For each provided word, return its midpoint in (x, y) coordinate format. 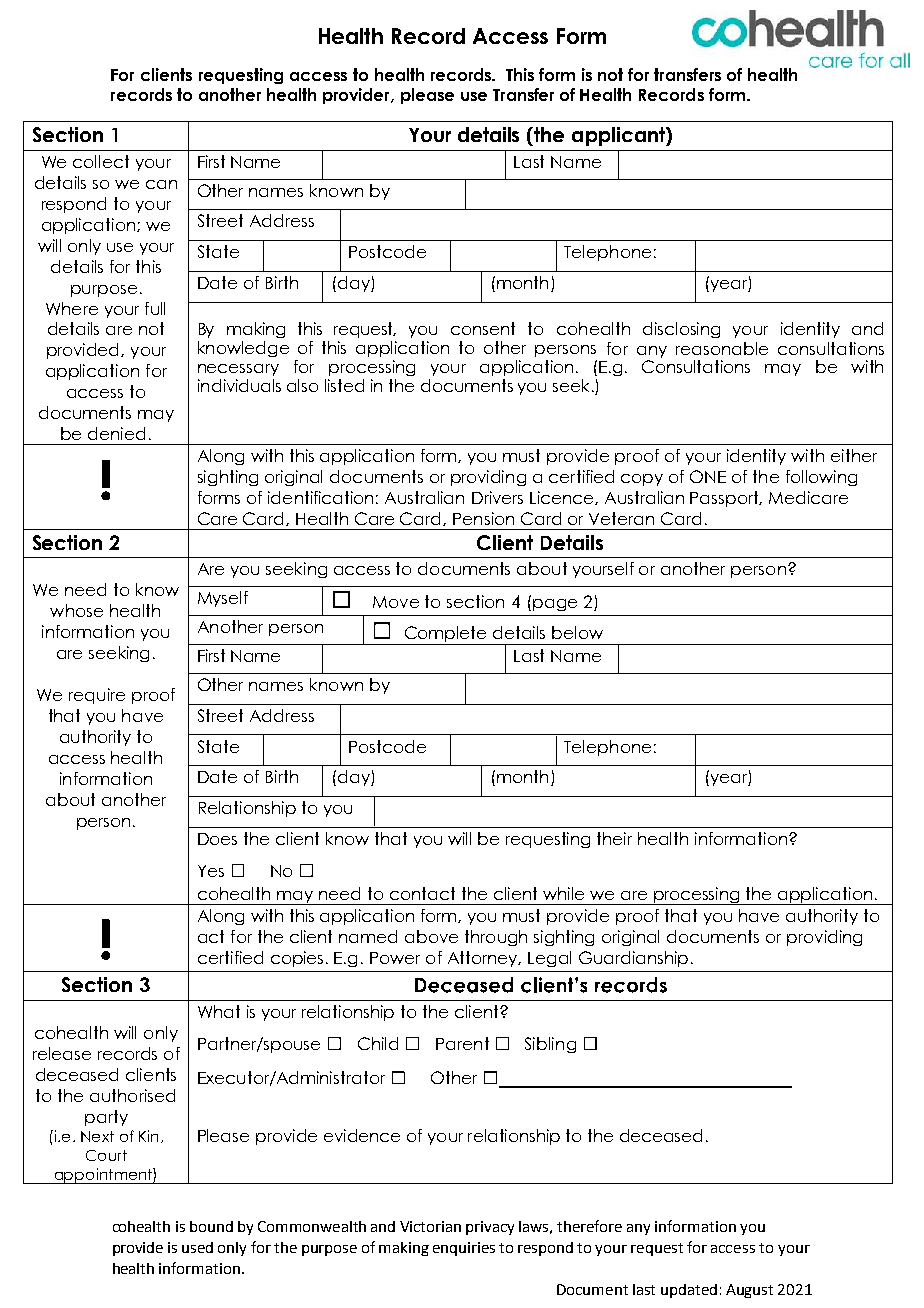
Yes (211, 871)
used (197, 1247)
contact (422, 893)
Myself (223, 599)
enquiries (464, 1249)
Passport (725, 499)
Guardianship (633, 959)
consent (483, 328)
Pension (483, 518)
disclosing (681, 330)
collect (101, 161)
